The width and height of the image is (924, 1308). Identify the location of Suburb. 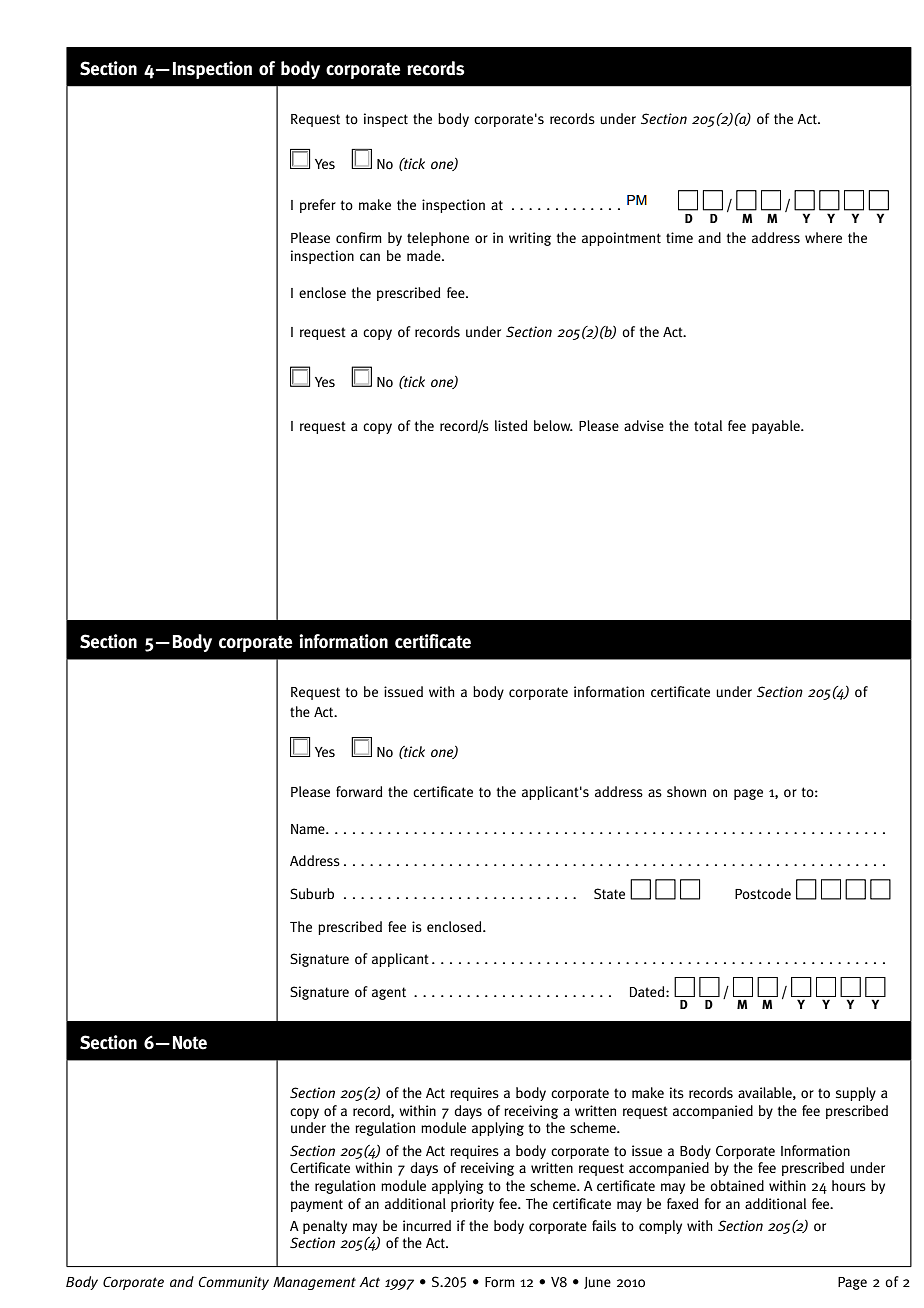
(312, 894).
